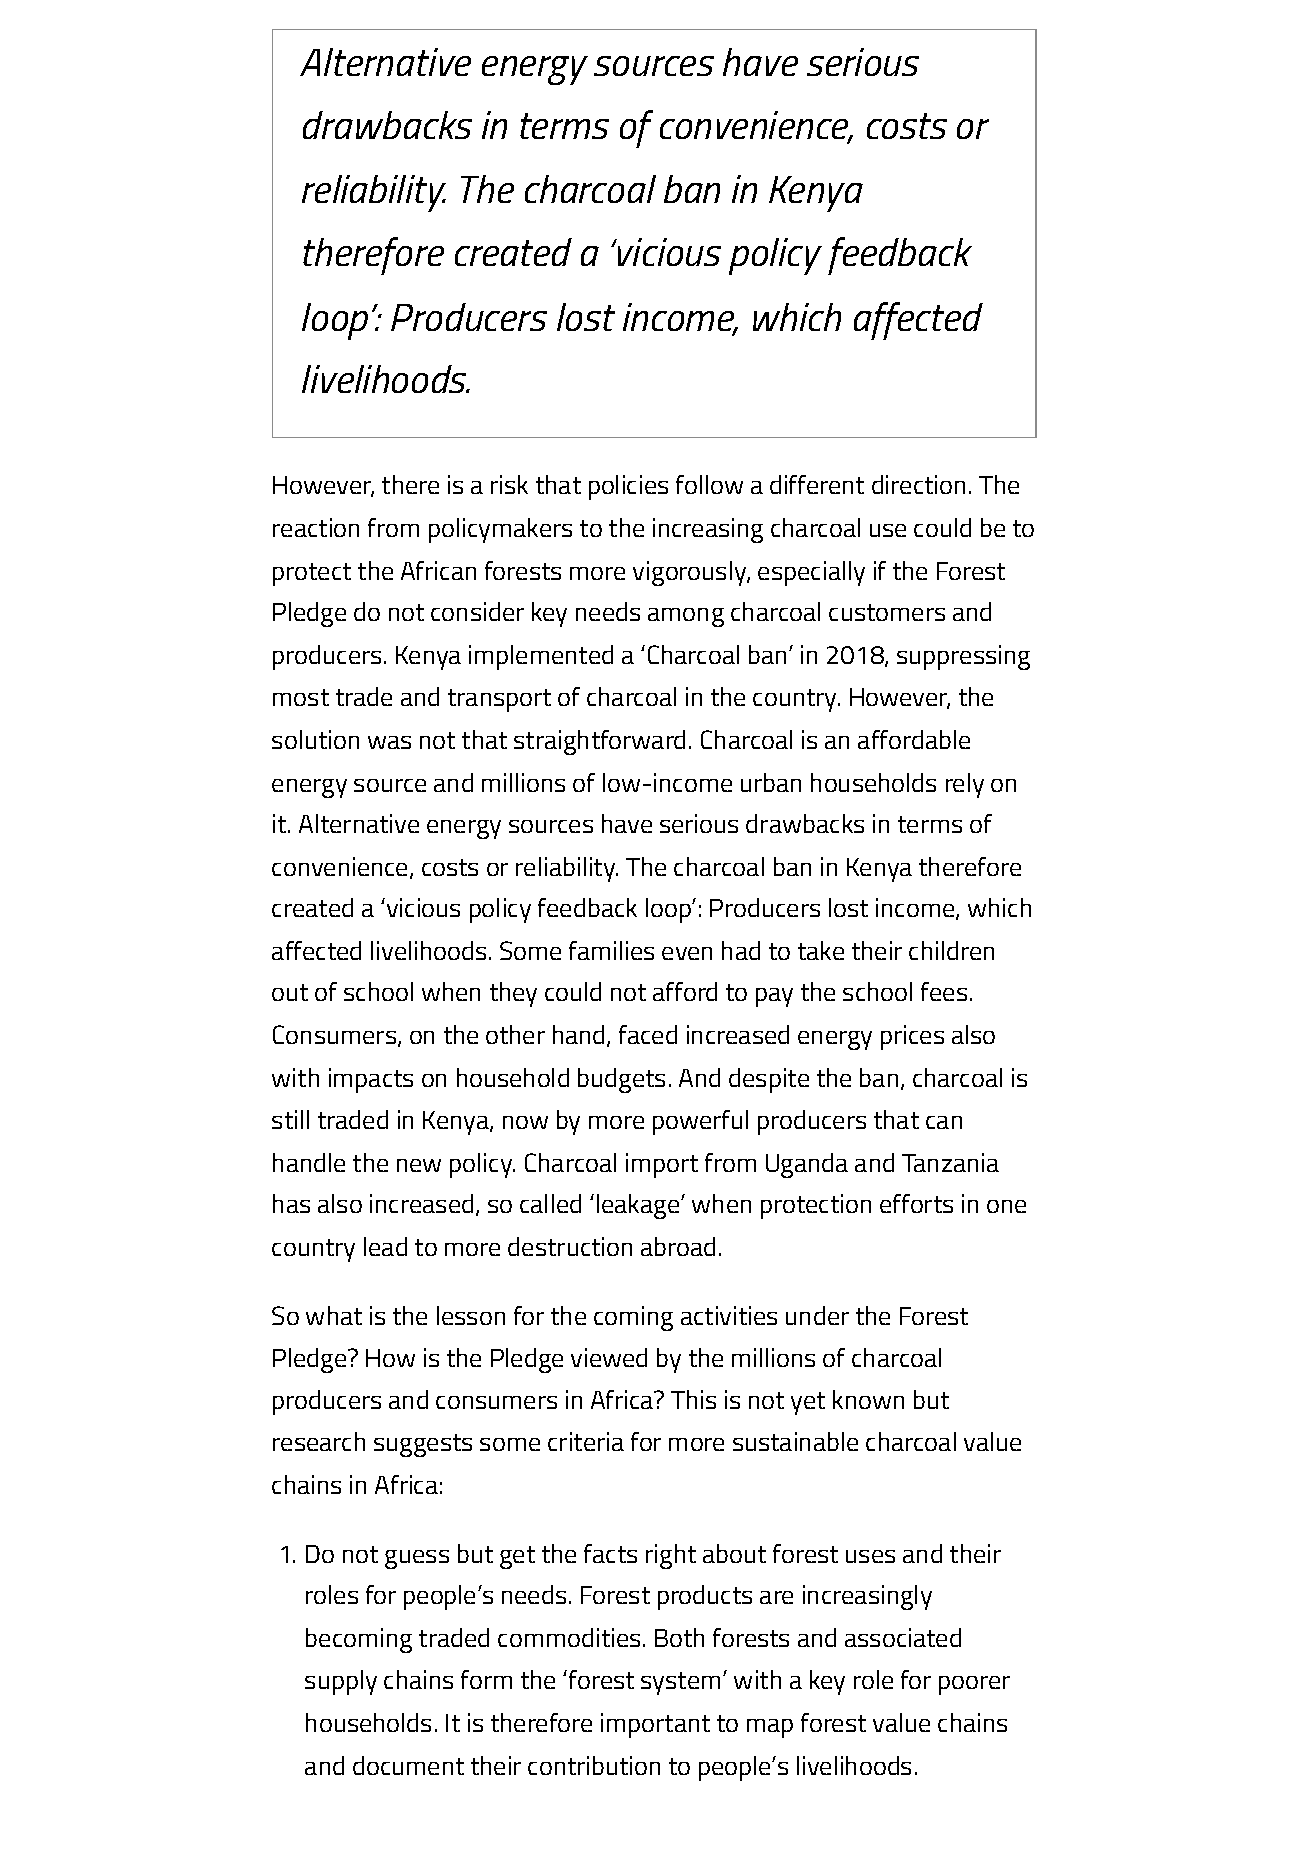 Image resolution: width=1308 pixels, height=1852 pixels. Describe the element at coordinates (371, 1080) in the document. I see `impacts` at that location.
